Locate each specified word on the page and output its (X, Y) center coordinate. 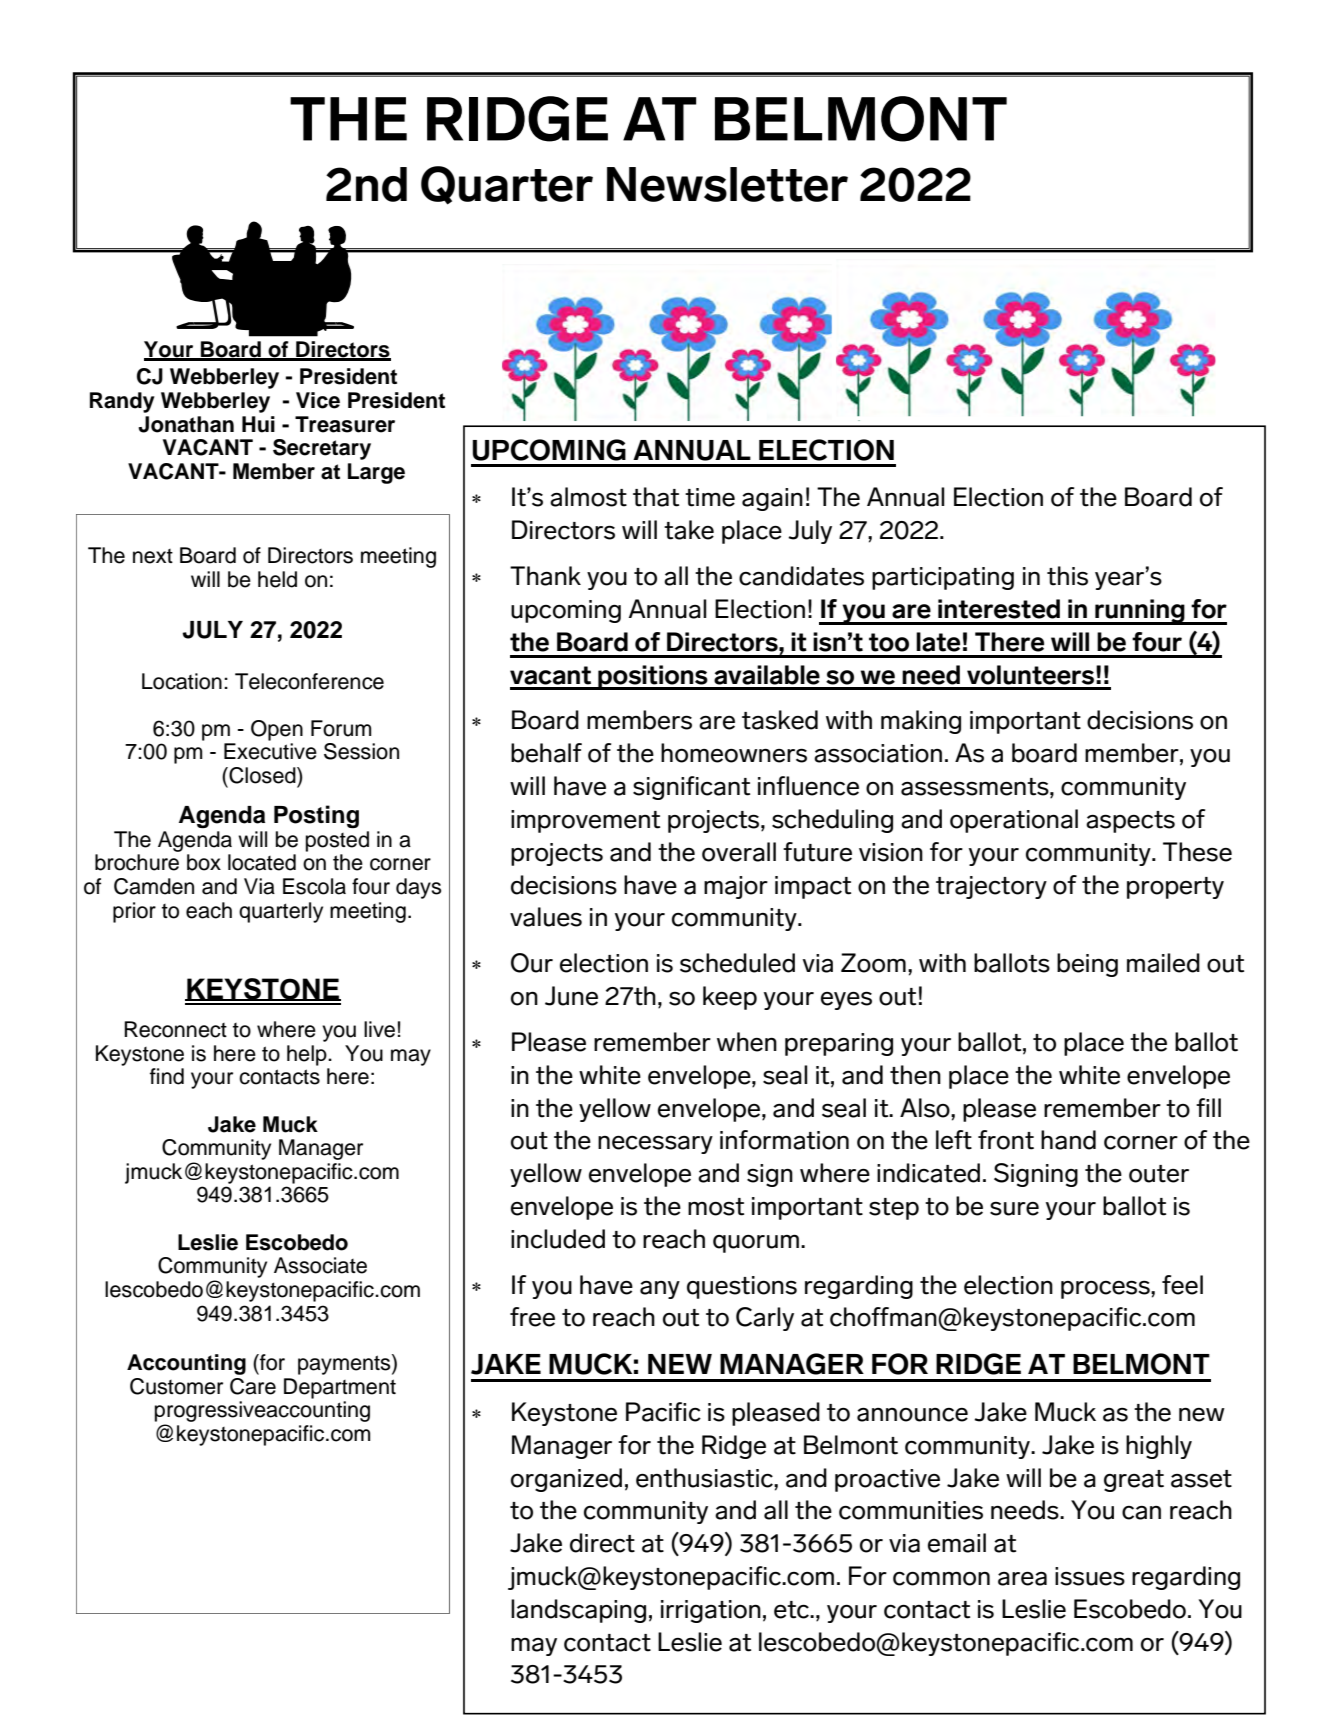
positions (653, 677)
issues (1090, 1576)
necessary (655, 1145)
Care (253, 1386)
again (772, 499)
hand (1068, 1140)
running (1140, 612)
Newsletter (727, 184)
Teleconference (309, 681)
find (167, 1076)
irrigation (711, 1611)
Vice (318, 400)
